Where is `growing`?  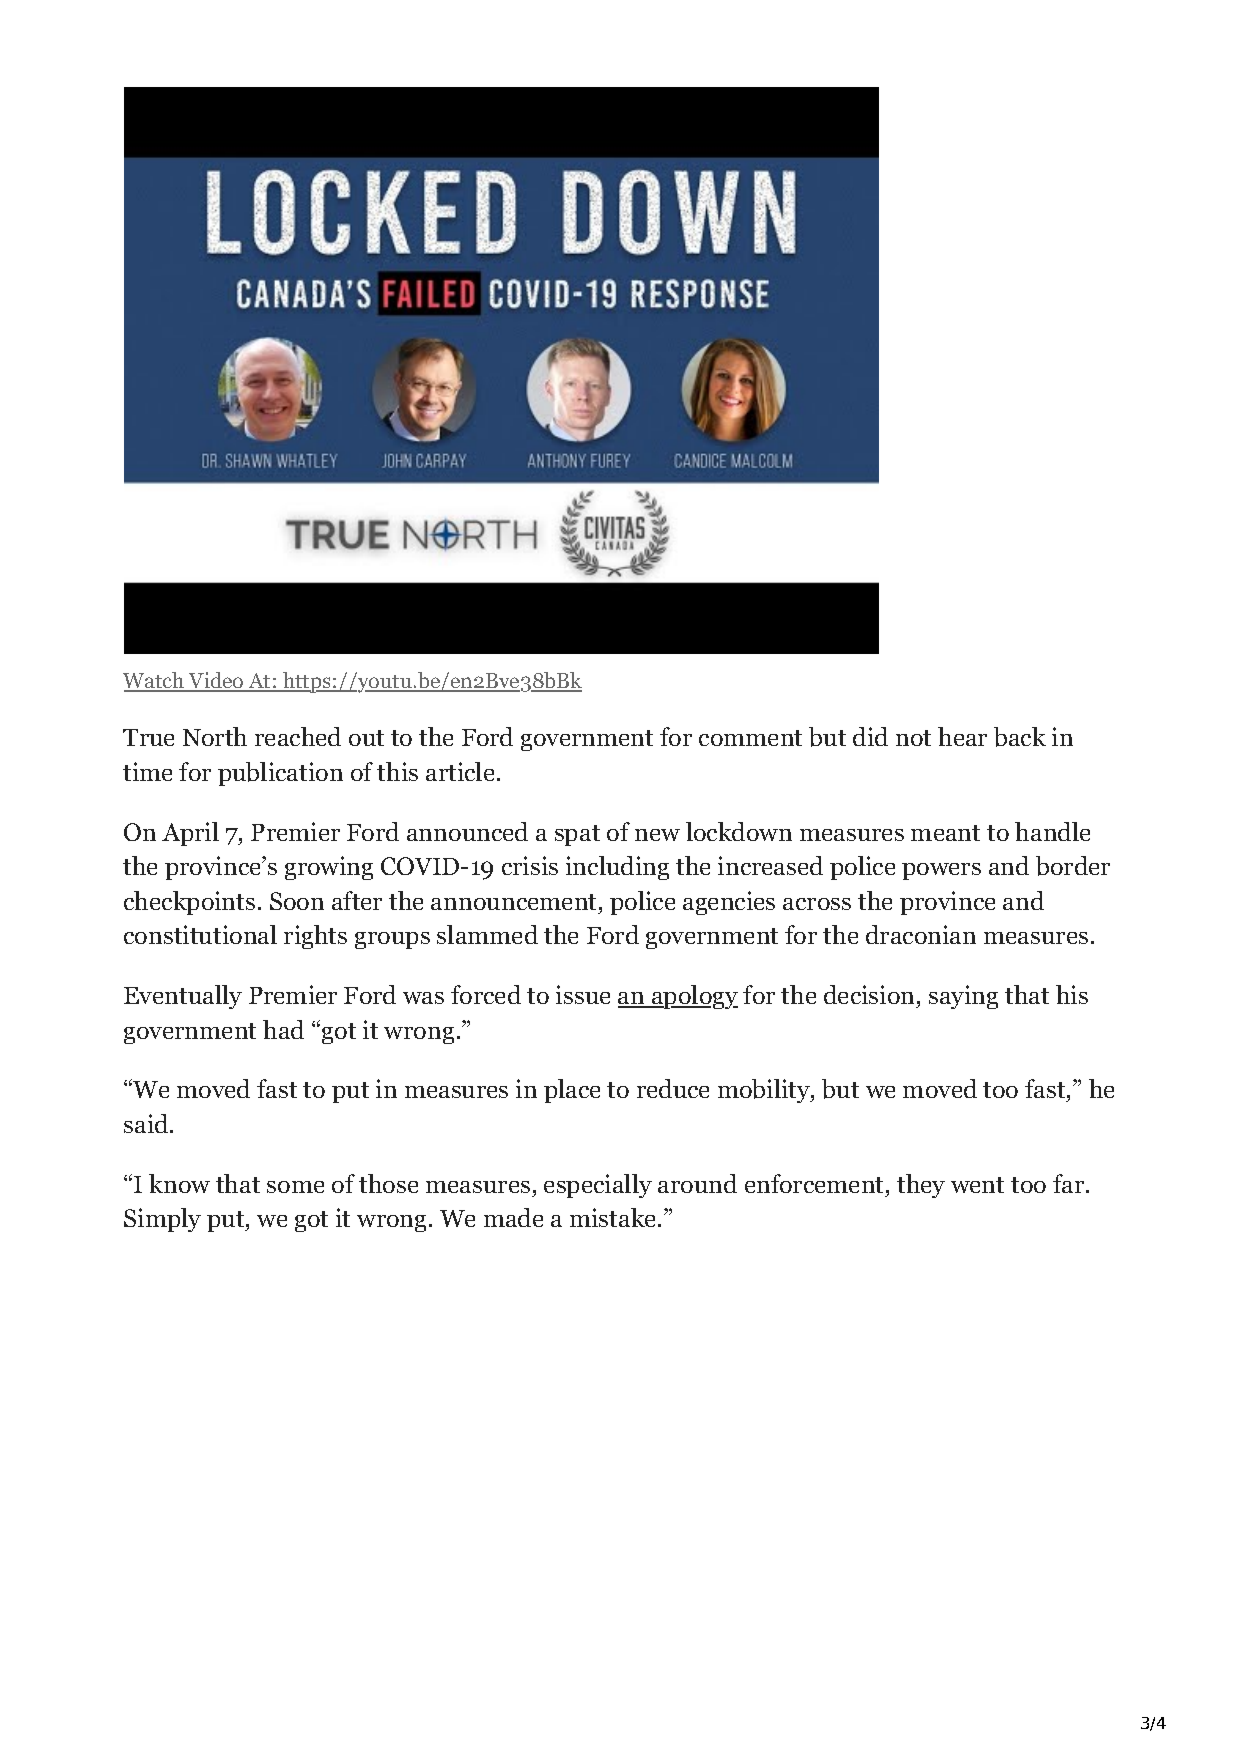
growing is located at coordinates (329, 868).
